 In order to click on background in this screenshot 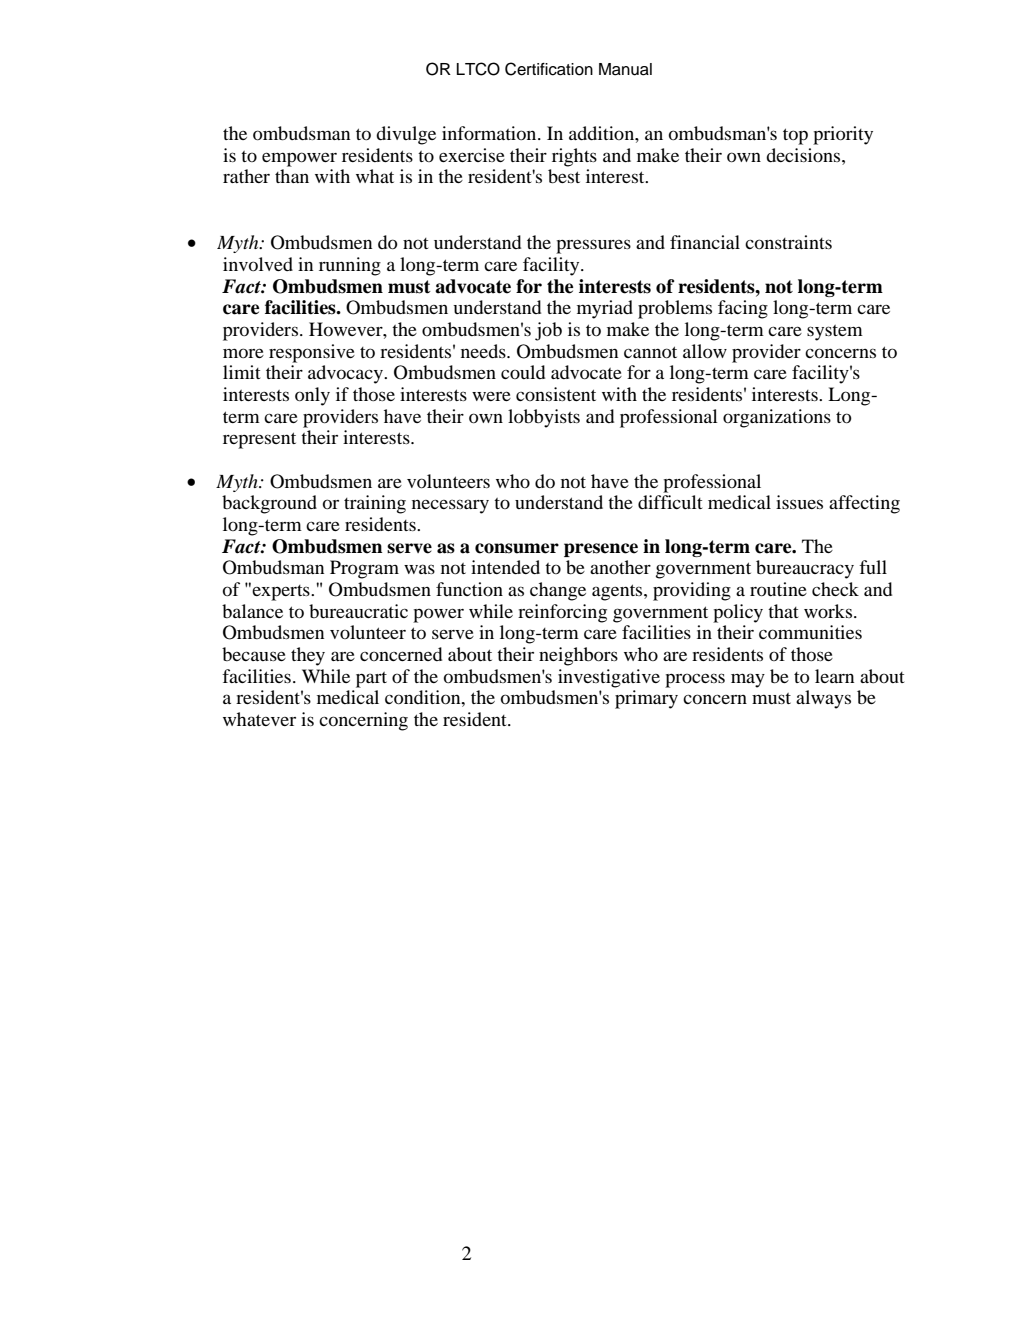, I will do `click(269, 504)`.
